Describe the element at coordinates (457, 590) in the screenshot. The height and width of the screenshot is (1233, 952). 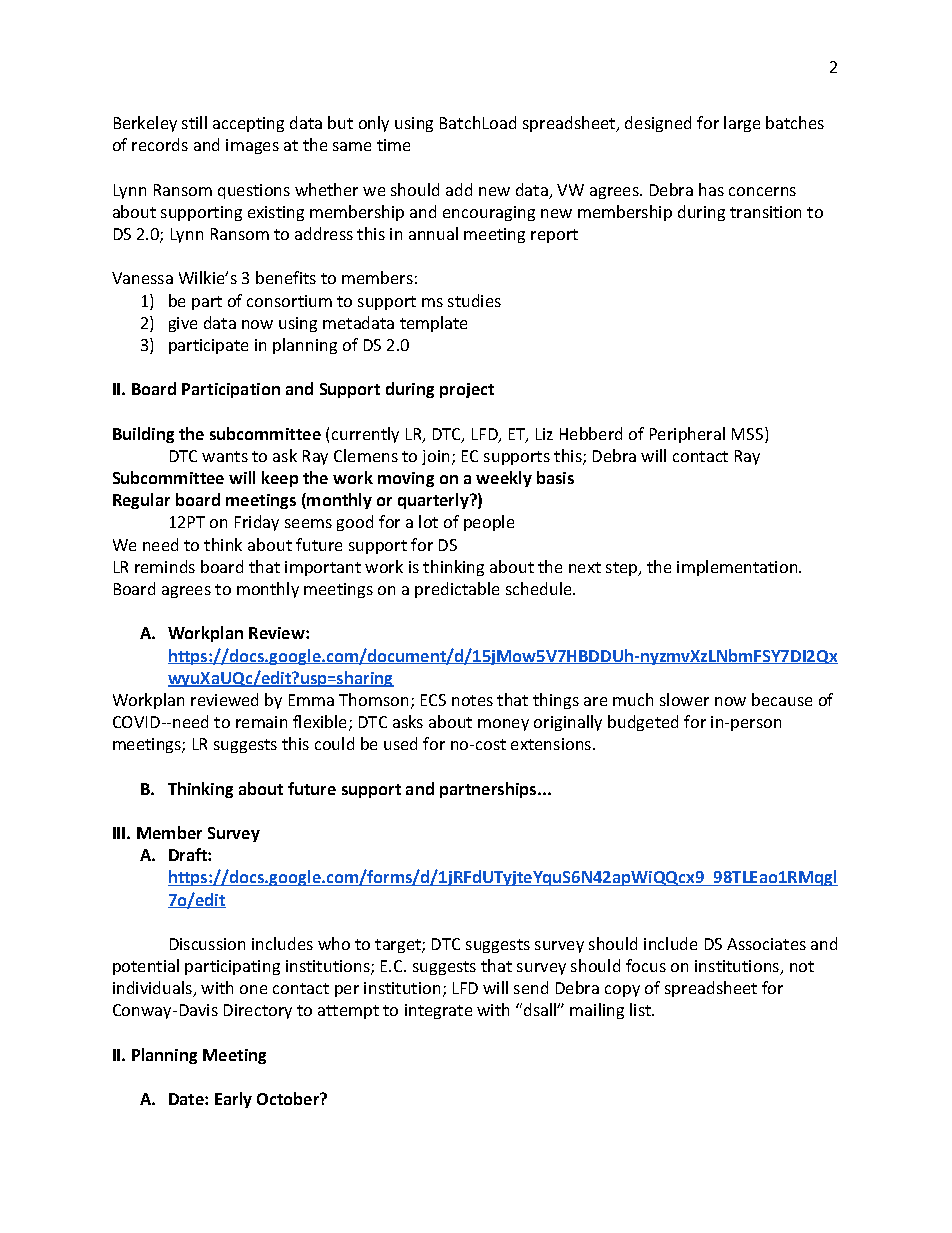
I see `predictable` at that location.
